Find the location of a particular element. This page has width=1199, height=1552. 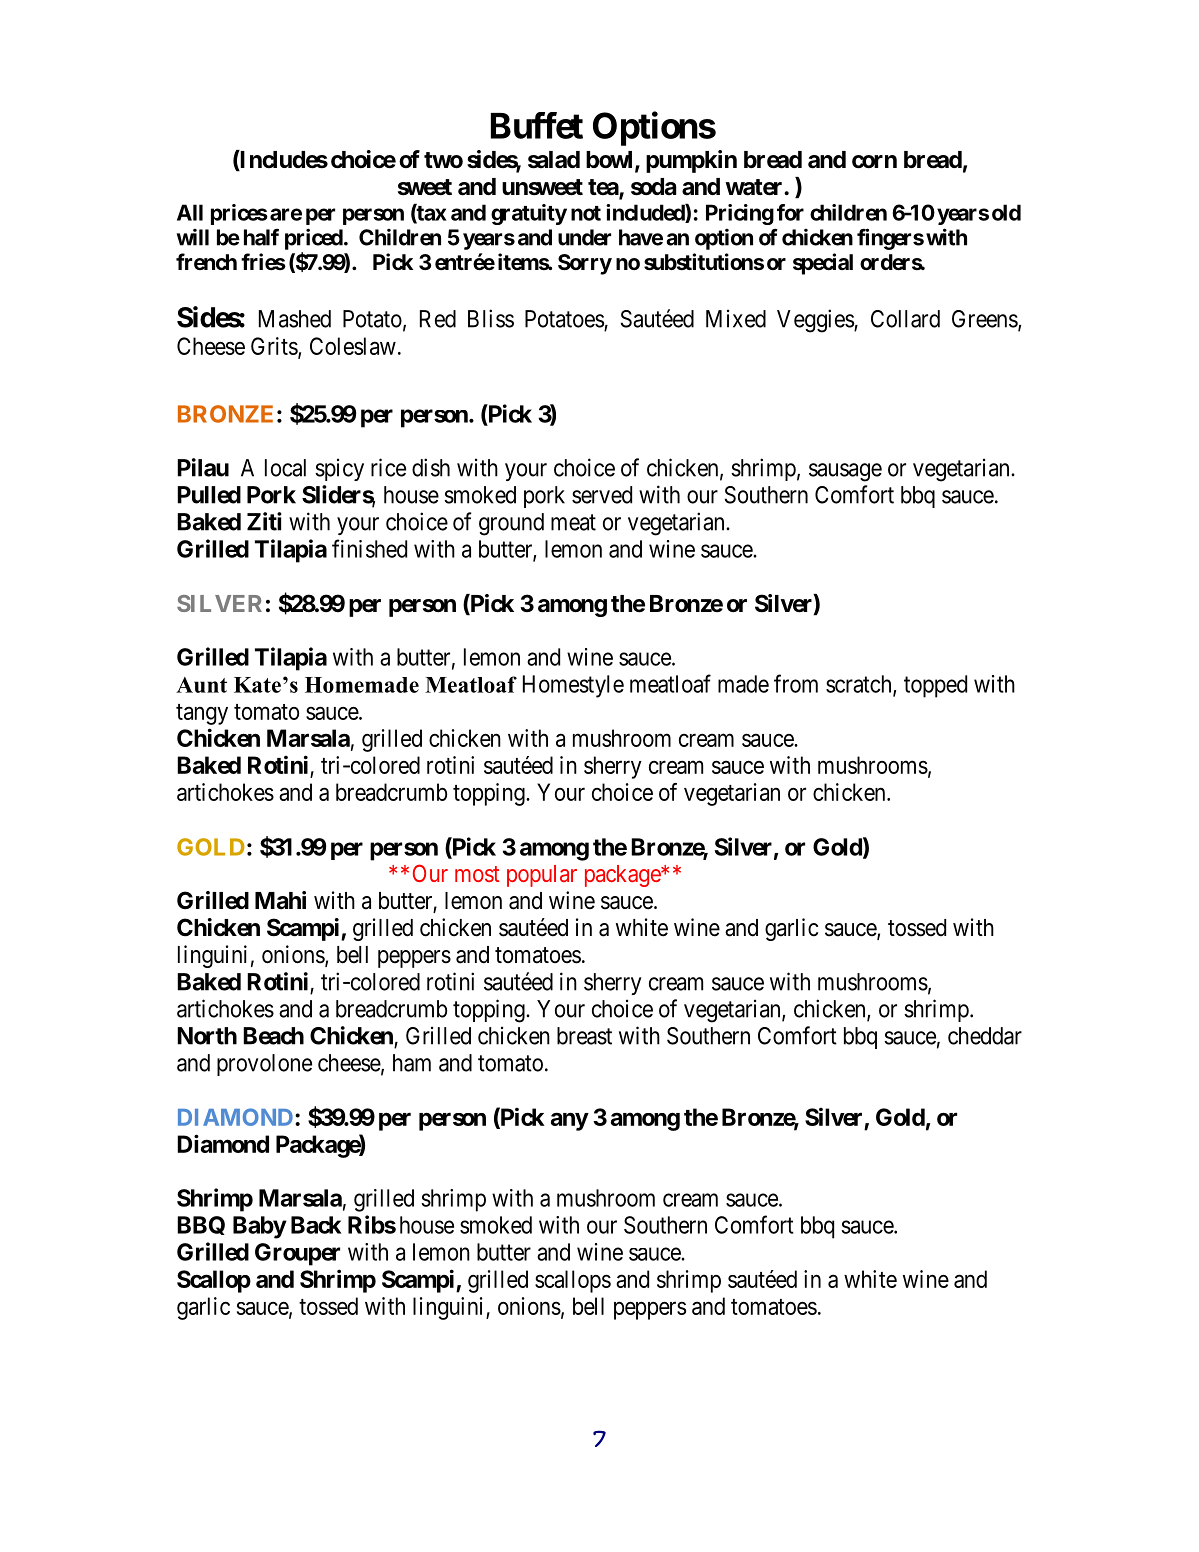

corn is located at coordinates (874, 162).
